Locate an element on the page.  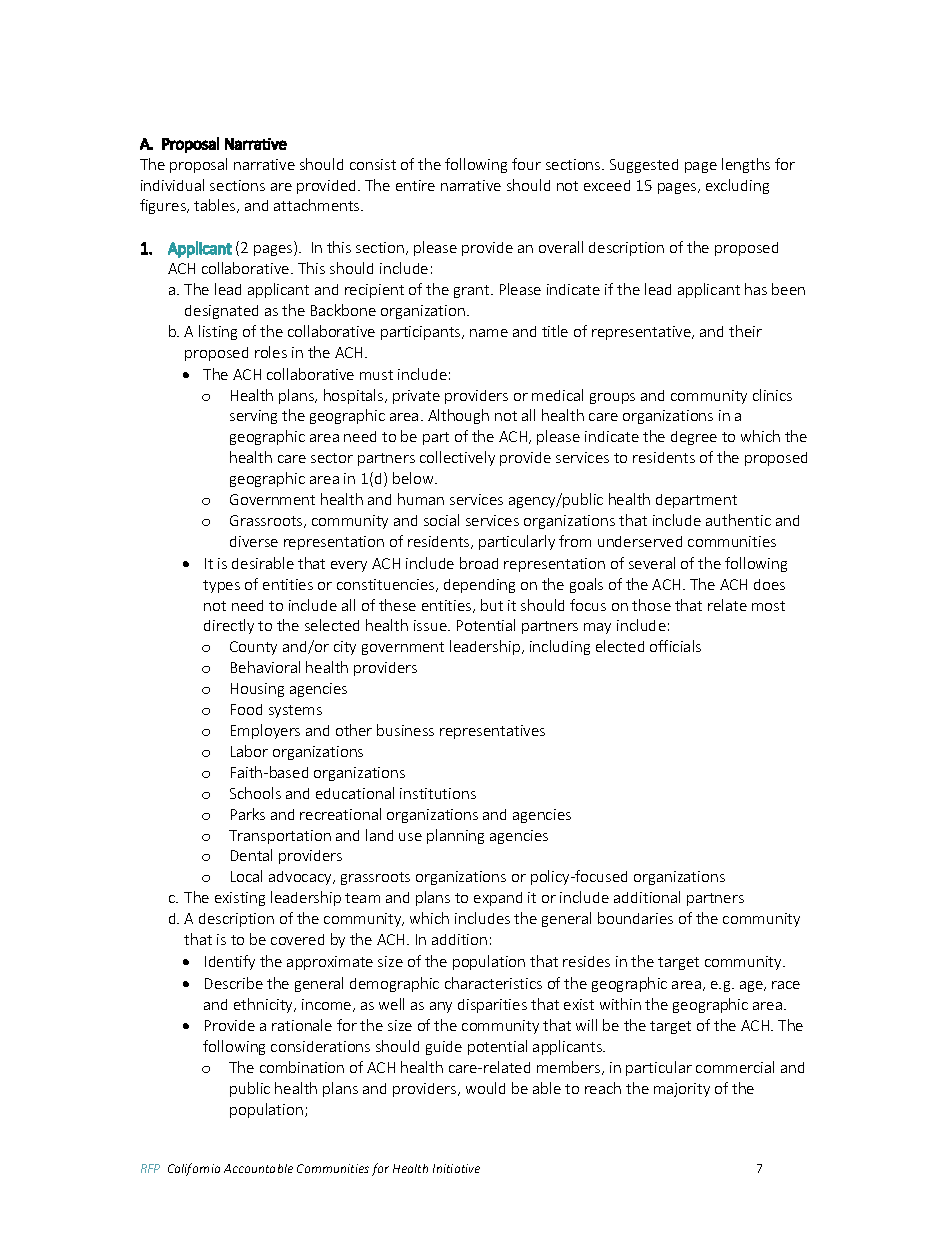
planning is located at coordinates (455, 836).
